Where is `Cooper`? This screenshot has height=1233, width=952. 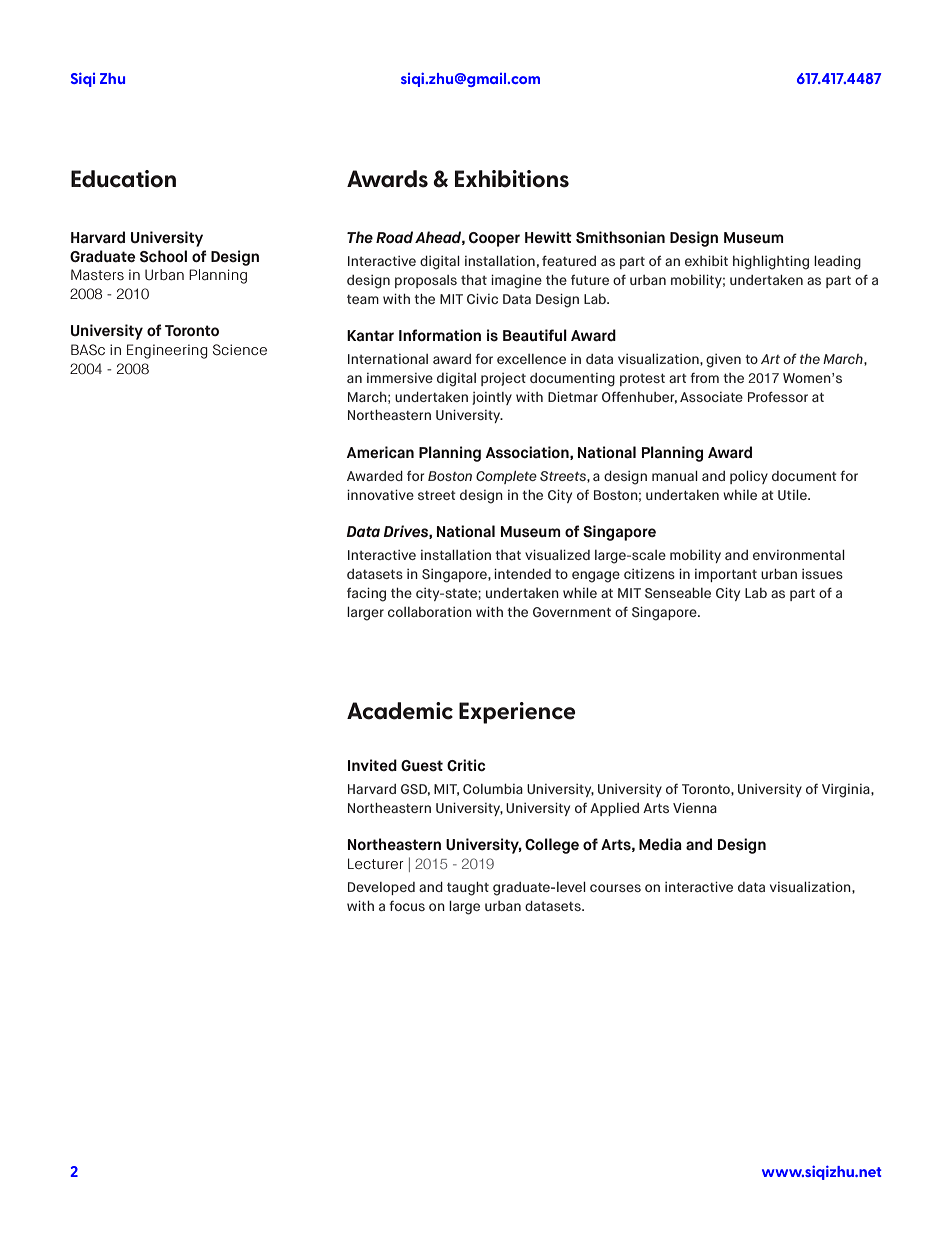 Cooper is located at coordinates (494, 239).
